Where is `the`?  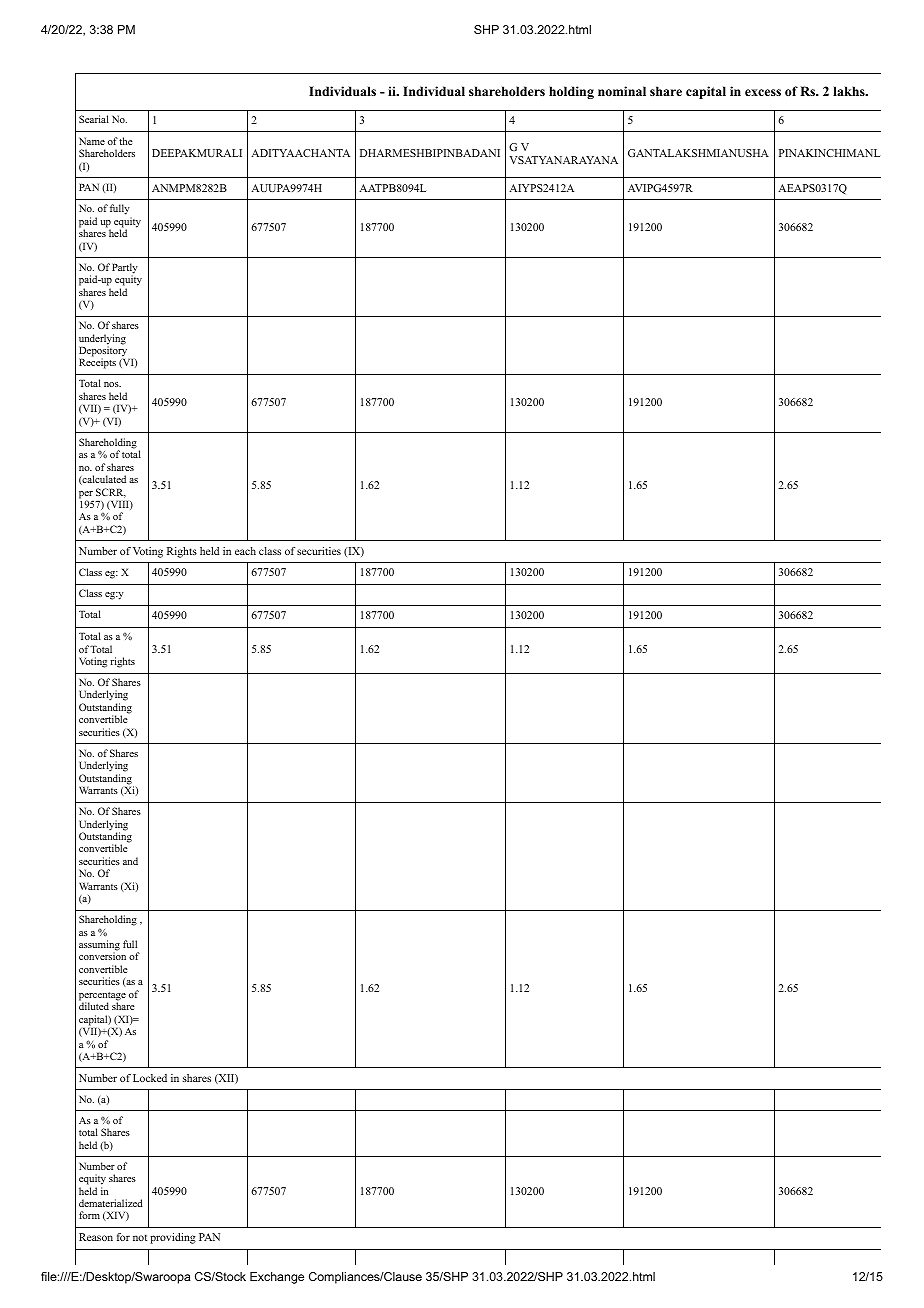 the is located at coordinates (125, 141).
